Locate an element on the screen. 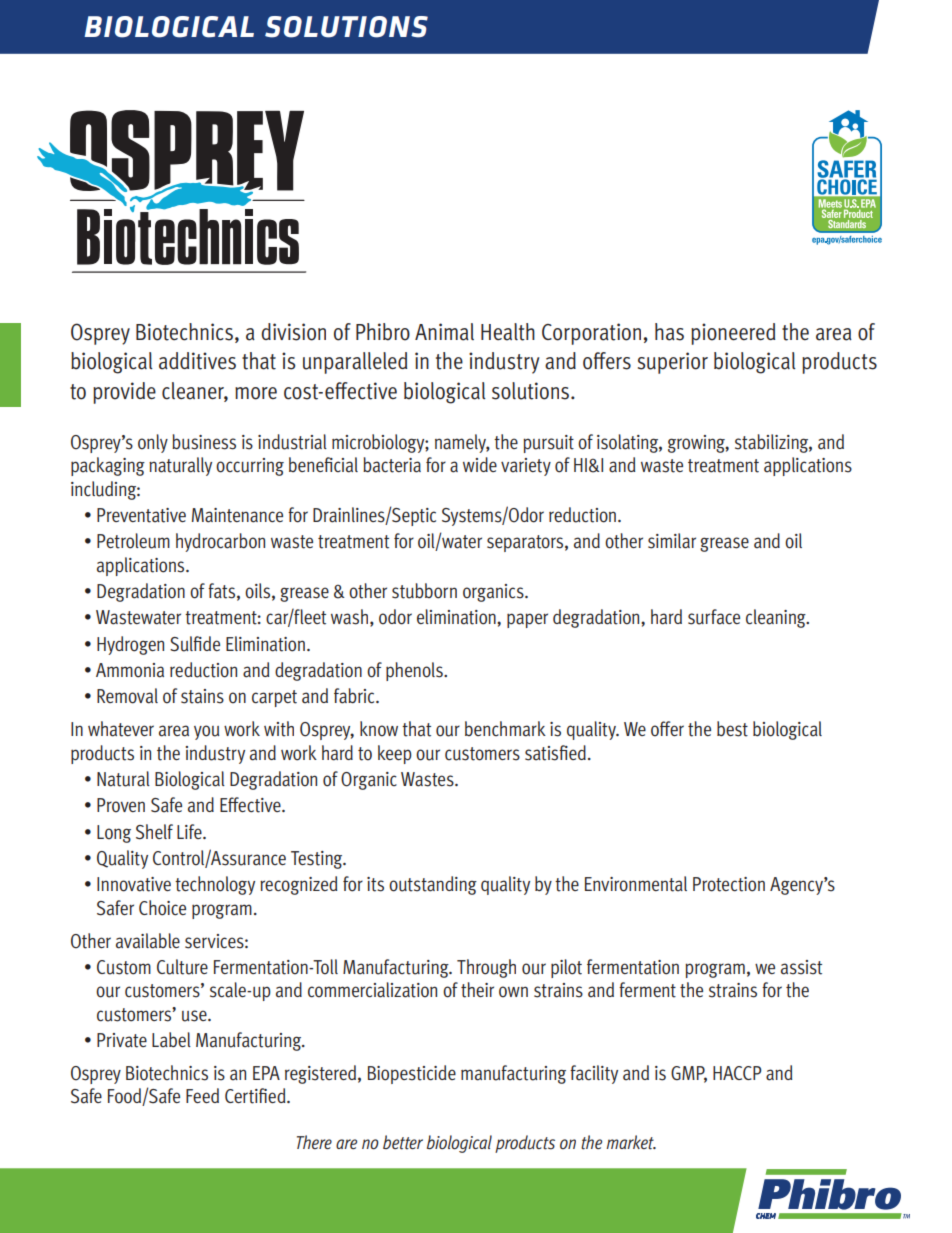 The width and height of the screenshot is (952, 1233). better is located at coordinates (403, 1142).
